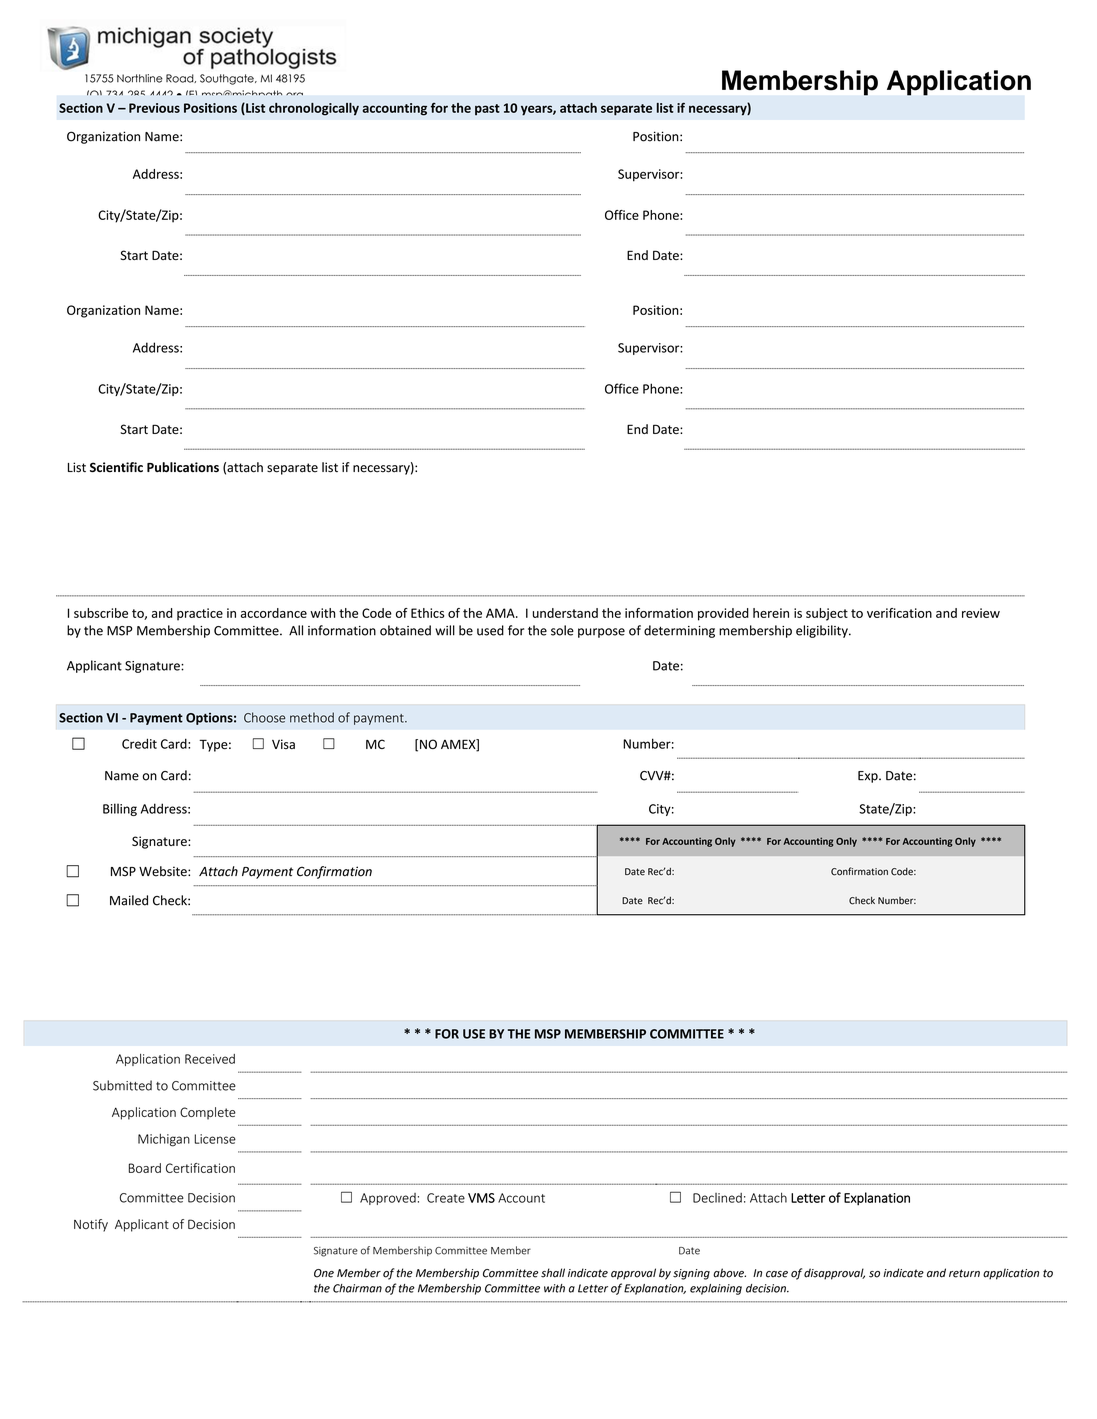  Describe the element at coordinates (562, 630) in the page. I see `sole` at that location.
